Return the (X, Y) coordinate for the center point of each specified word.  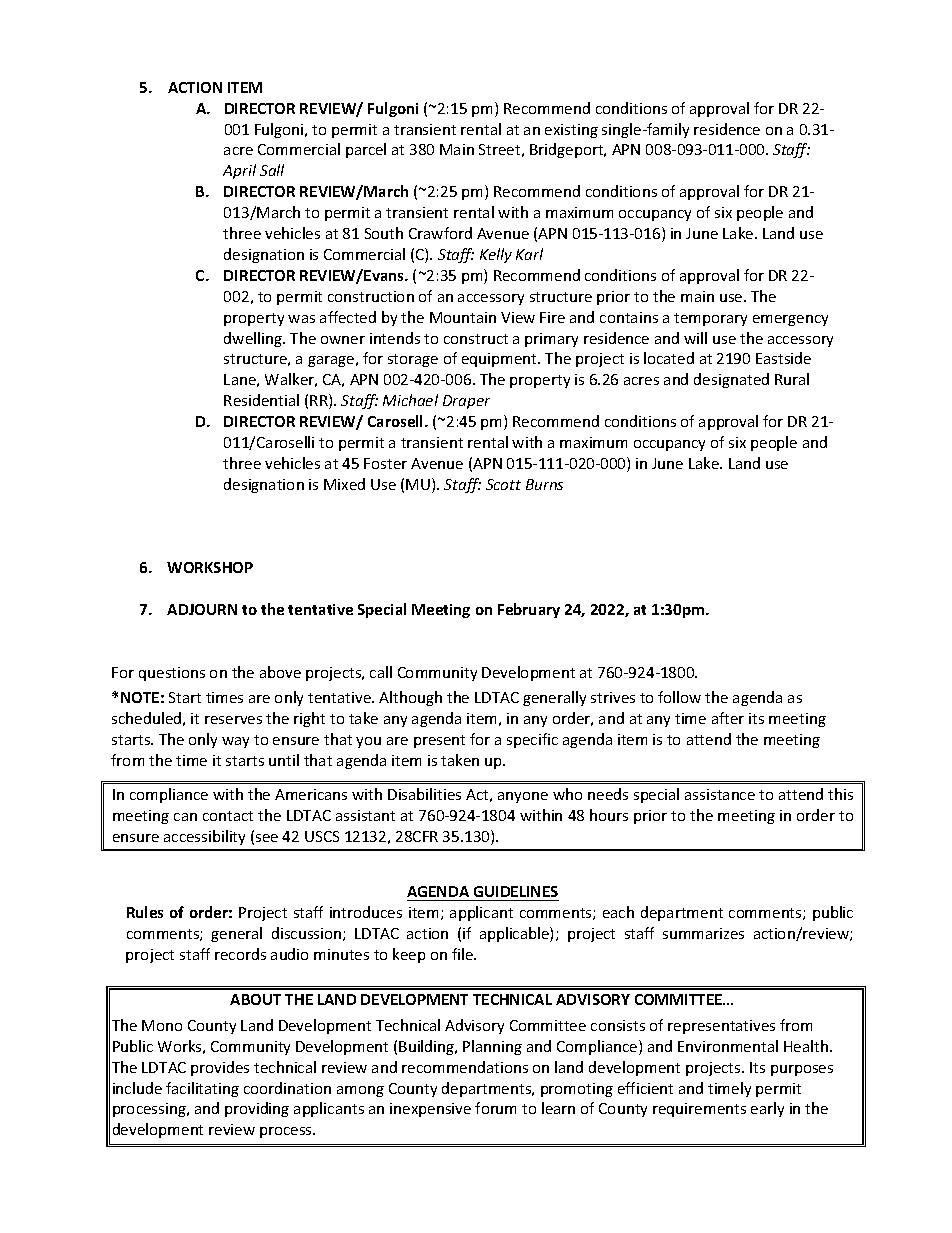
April (239, 171)
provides (220, 1068)
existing (571, 131)
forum (495, 1108)
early (767, 1109)
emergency (790, 320)
